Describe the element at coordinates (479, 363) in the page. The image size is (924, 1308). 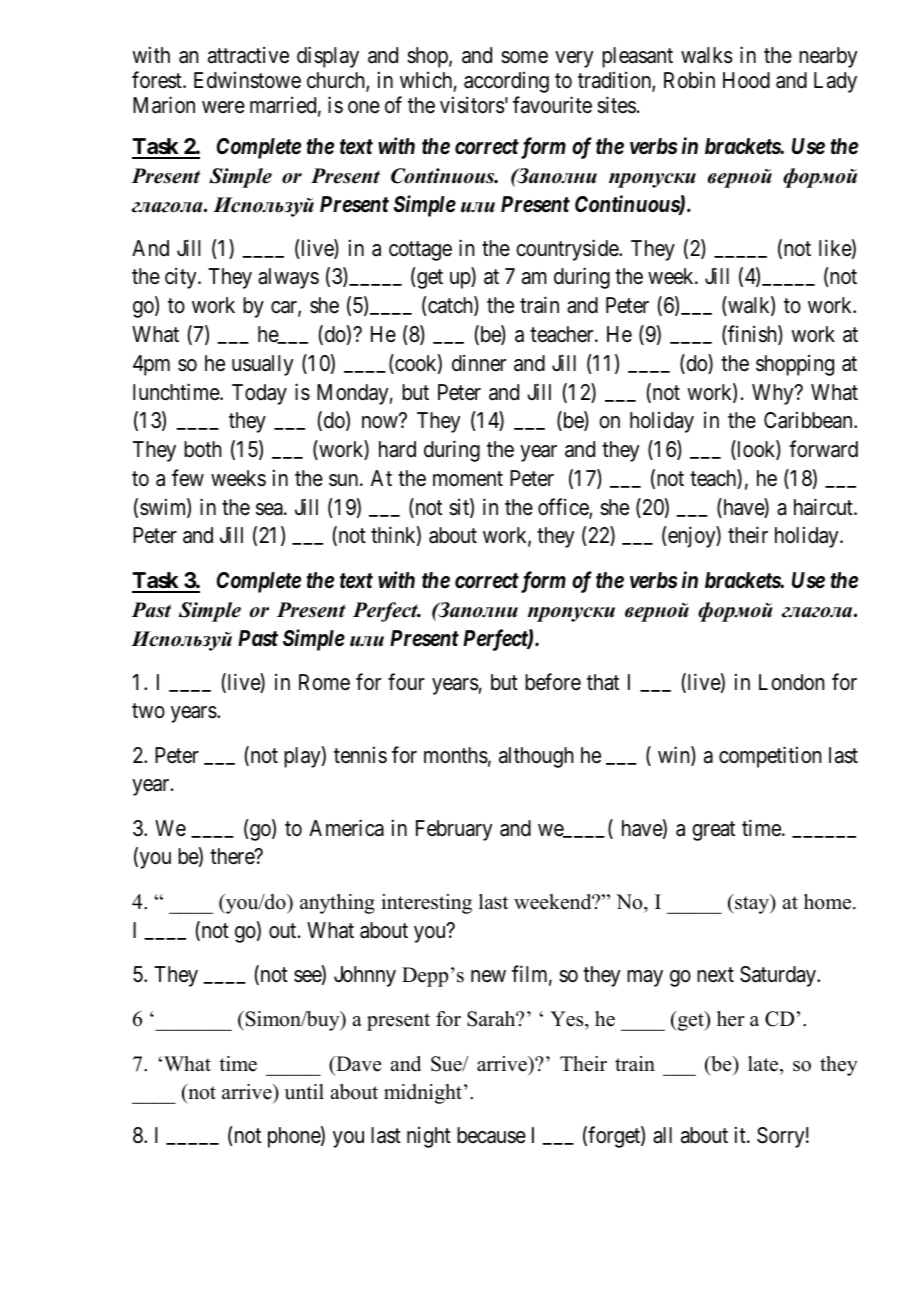
I see `dinner` at that location.
